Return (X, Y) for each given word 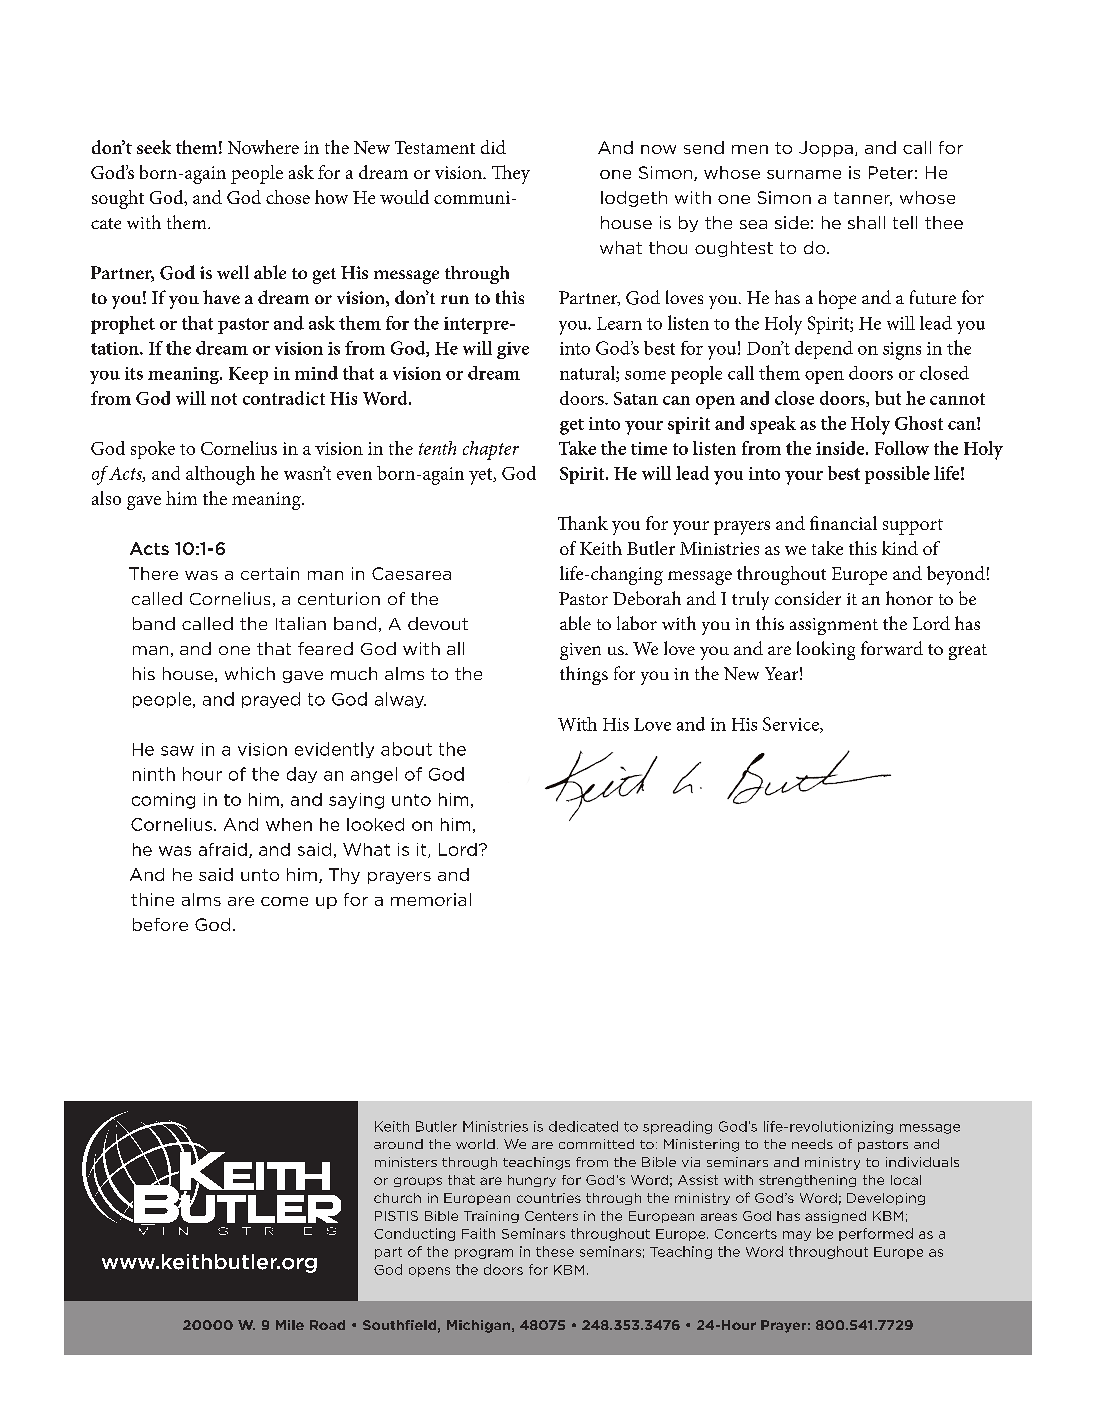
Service (792, 725)
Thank (583, 523)
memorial (431, 899)
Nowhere (263, 147)
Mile (290, 1325)
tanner (863, 199)
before (160, 924)
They (511, 174)
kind (900, 548)
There (153, 573)
